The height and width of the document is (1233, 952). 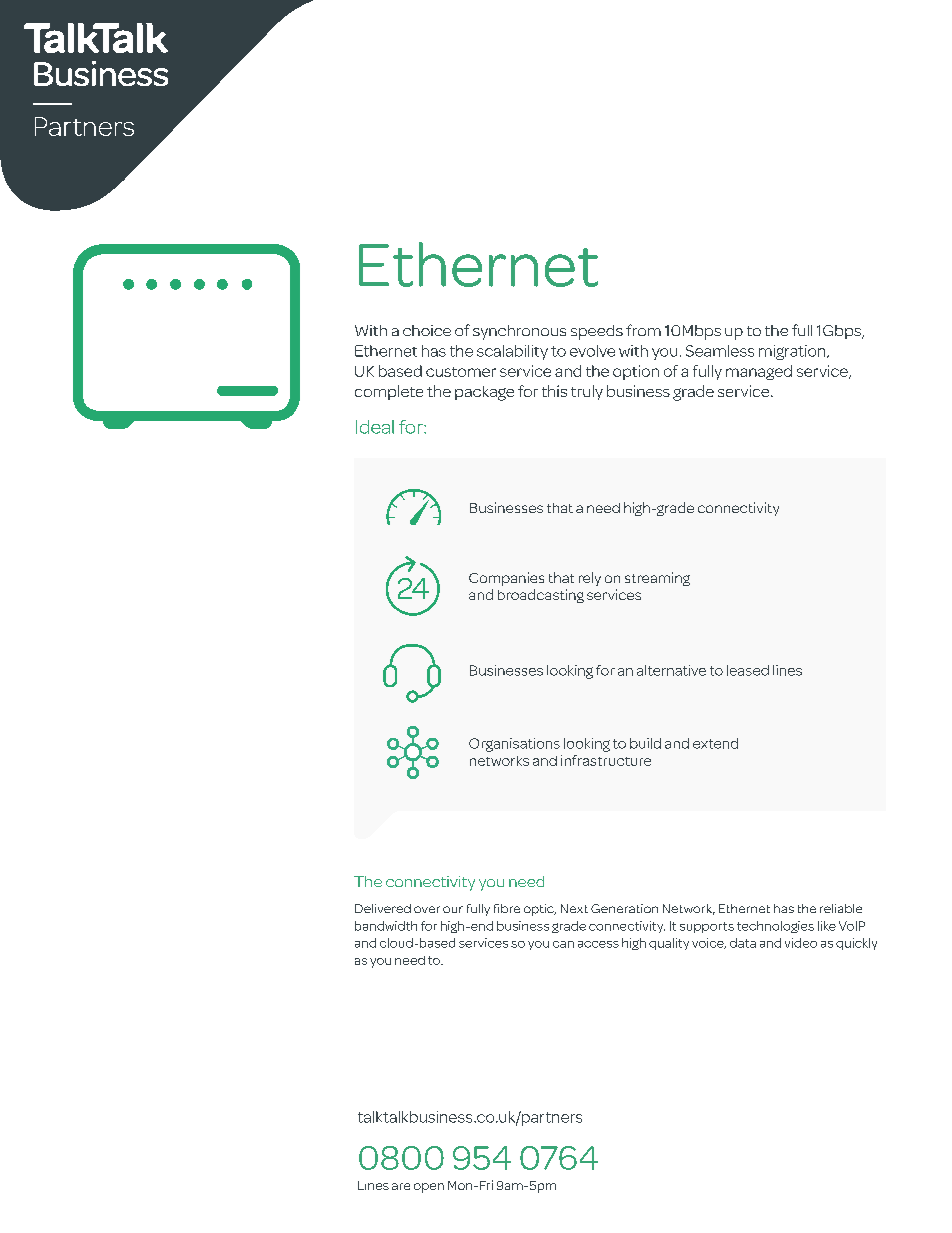 What do you see at coordinates (401, 1186) in the document?
I see `are` at bounding box center [401, 1186].
